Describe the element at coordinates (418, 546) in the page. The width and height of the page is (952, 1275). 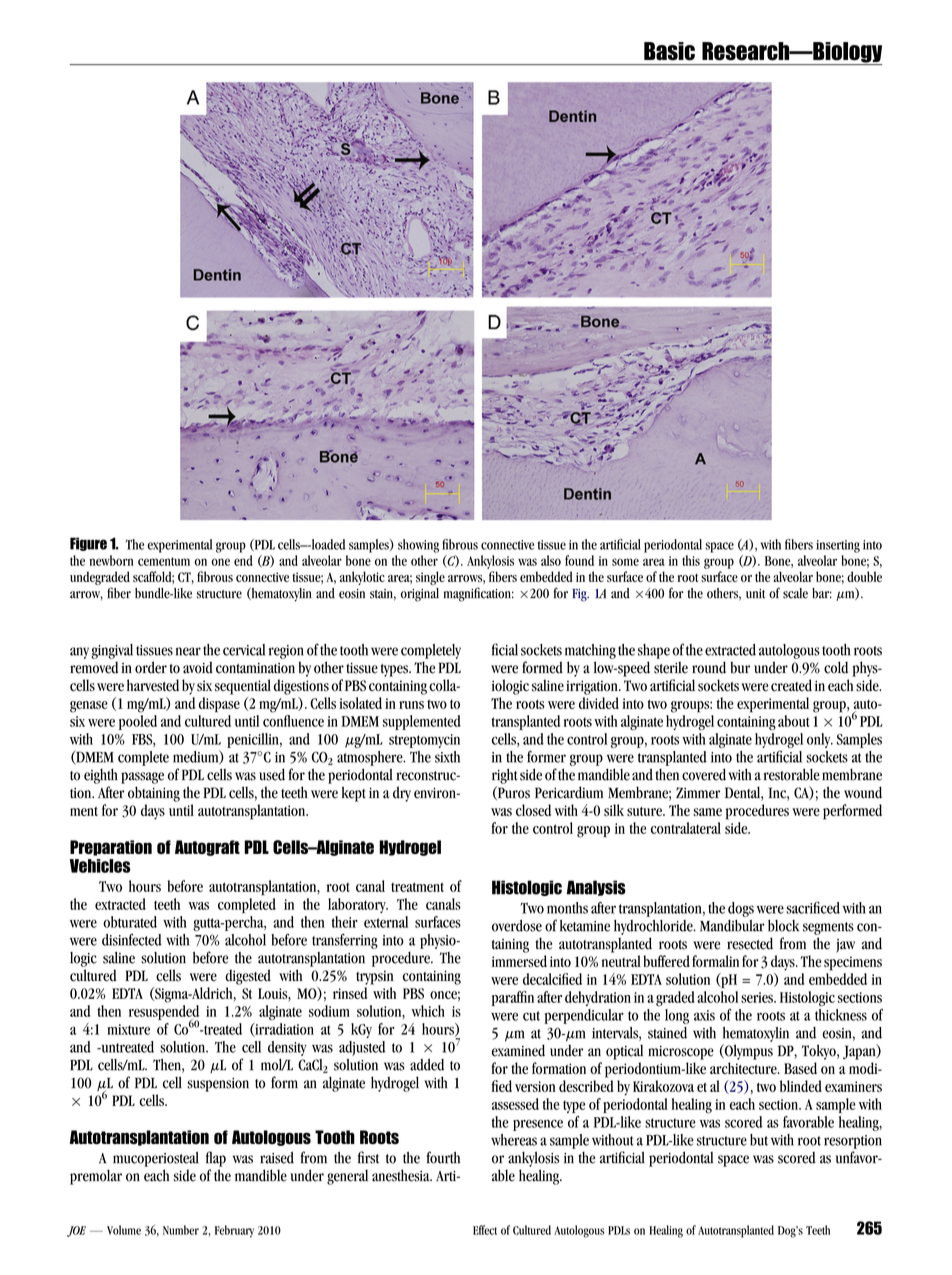
I see `showing` at that location.
